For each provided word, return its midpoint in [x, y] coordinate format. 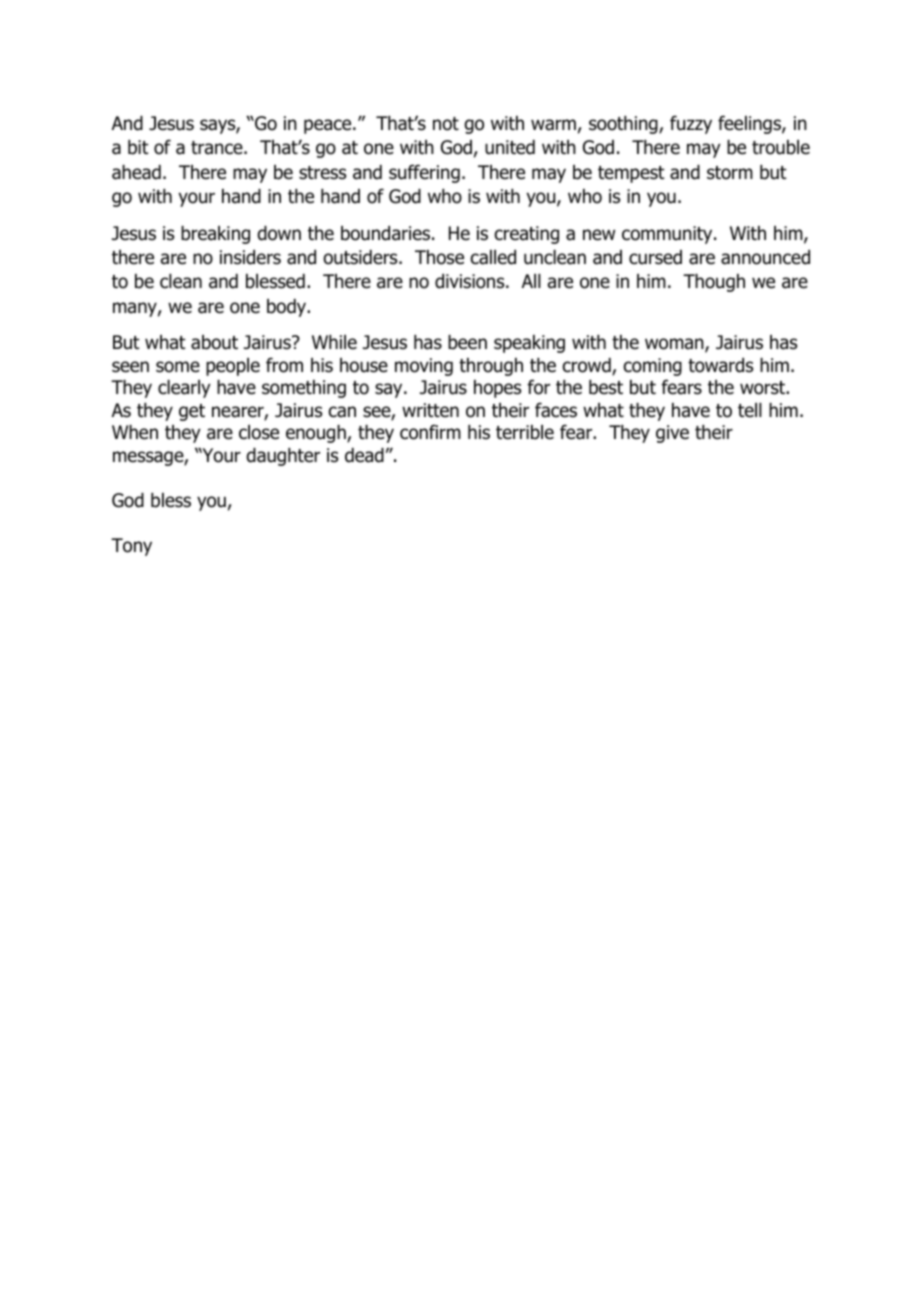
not [446, 124]
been [467, 342]
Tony [131, 547]
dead [364, 455]
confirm [430, 432]
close [259, 432]
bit [138, 147]
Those [439, 257]
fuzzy [691, 124]
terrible [525, 432]
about [214, 342]
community [668, 235]
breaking [215, 235]
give [672, 434]
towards [720, 365]
